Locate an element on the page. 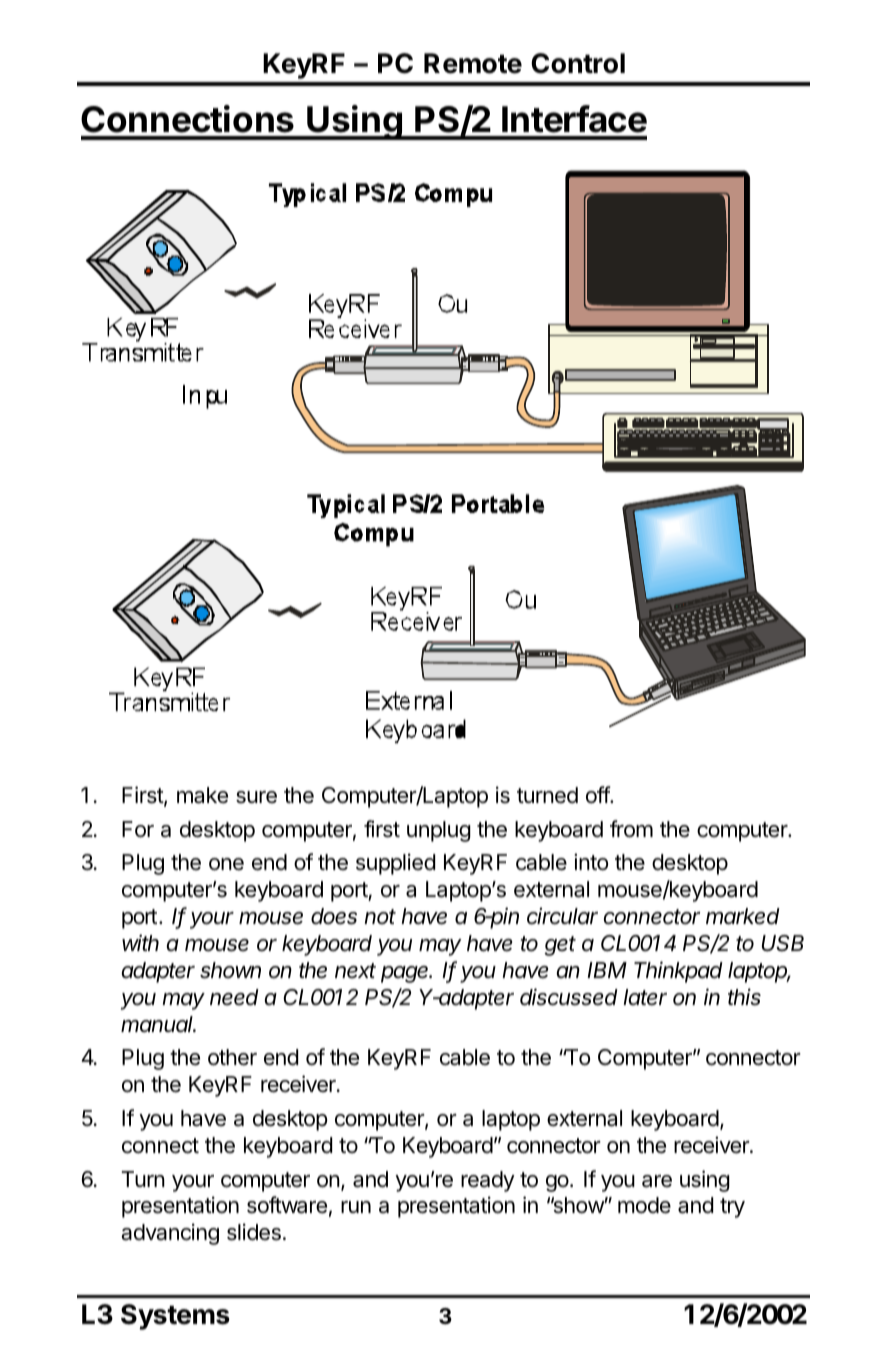 The image size is (887, 1372). page is located at coordinates (406, 974).
